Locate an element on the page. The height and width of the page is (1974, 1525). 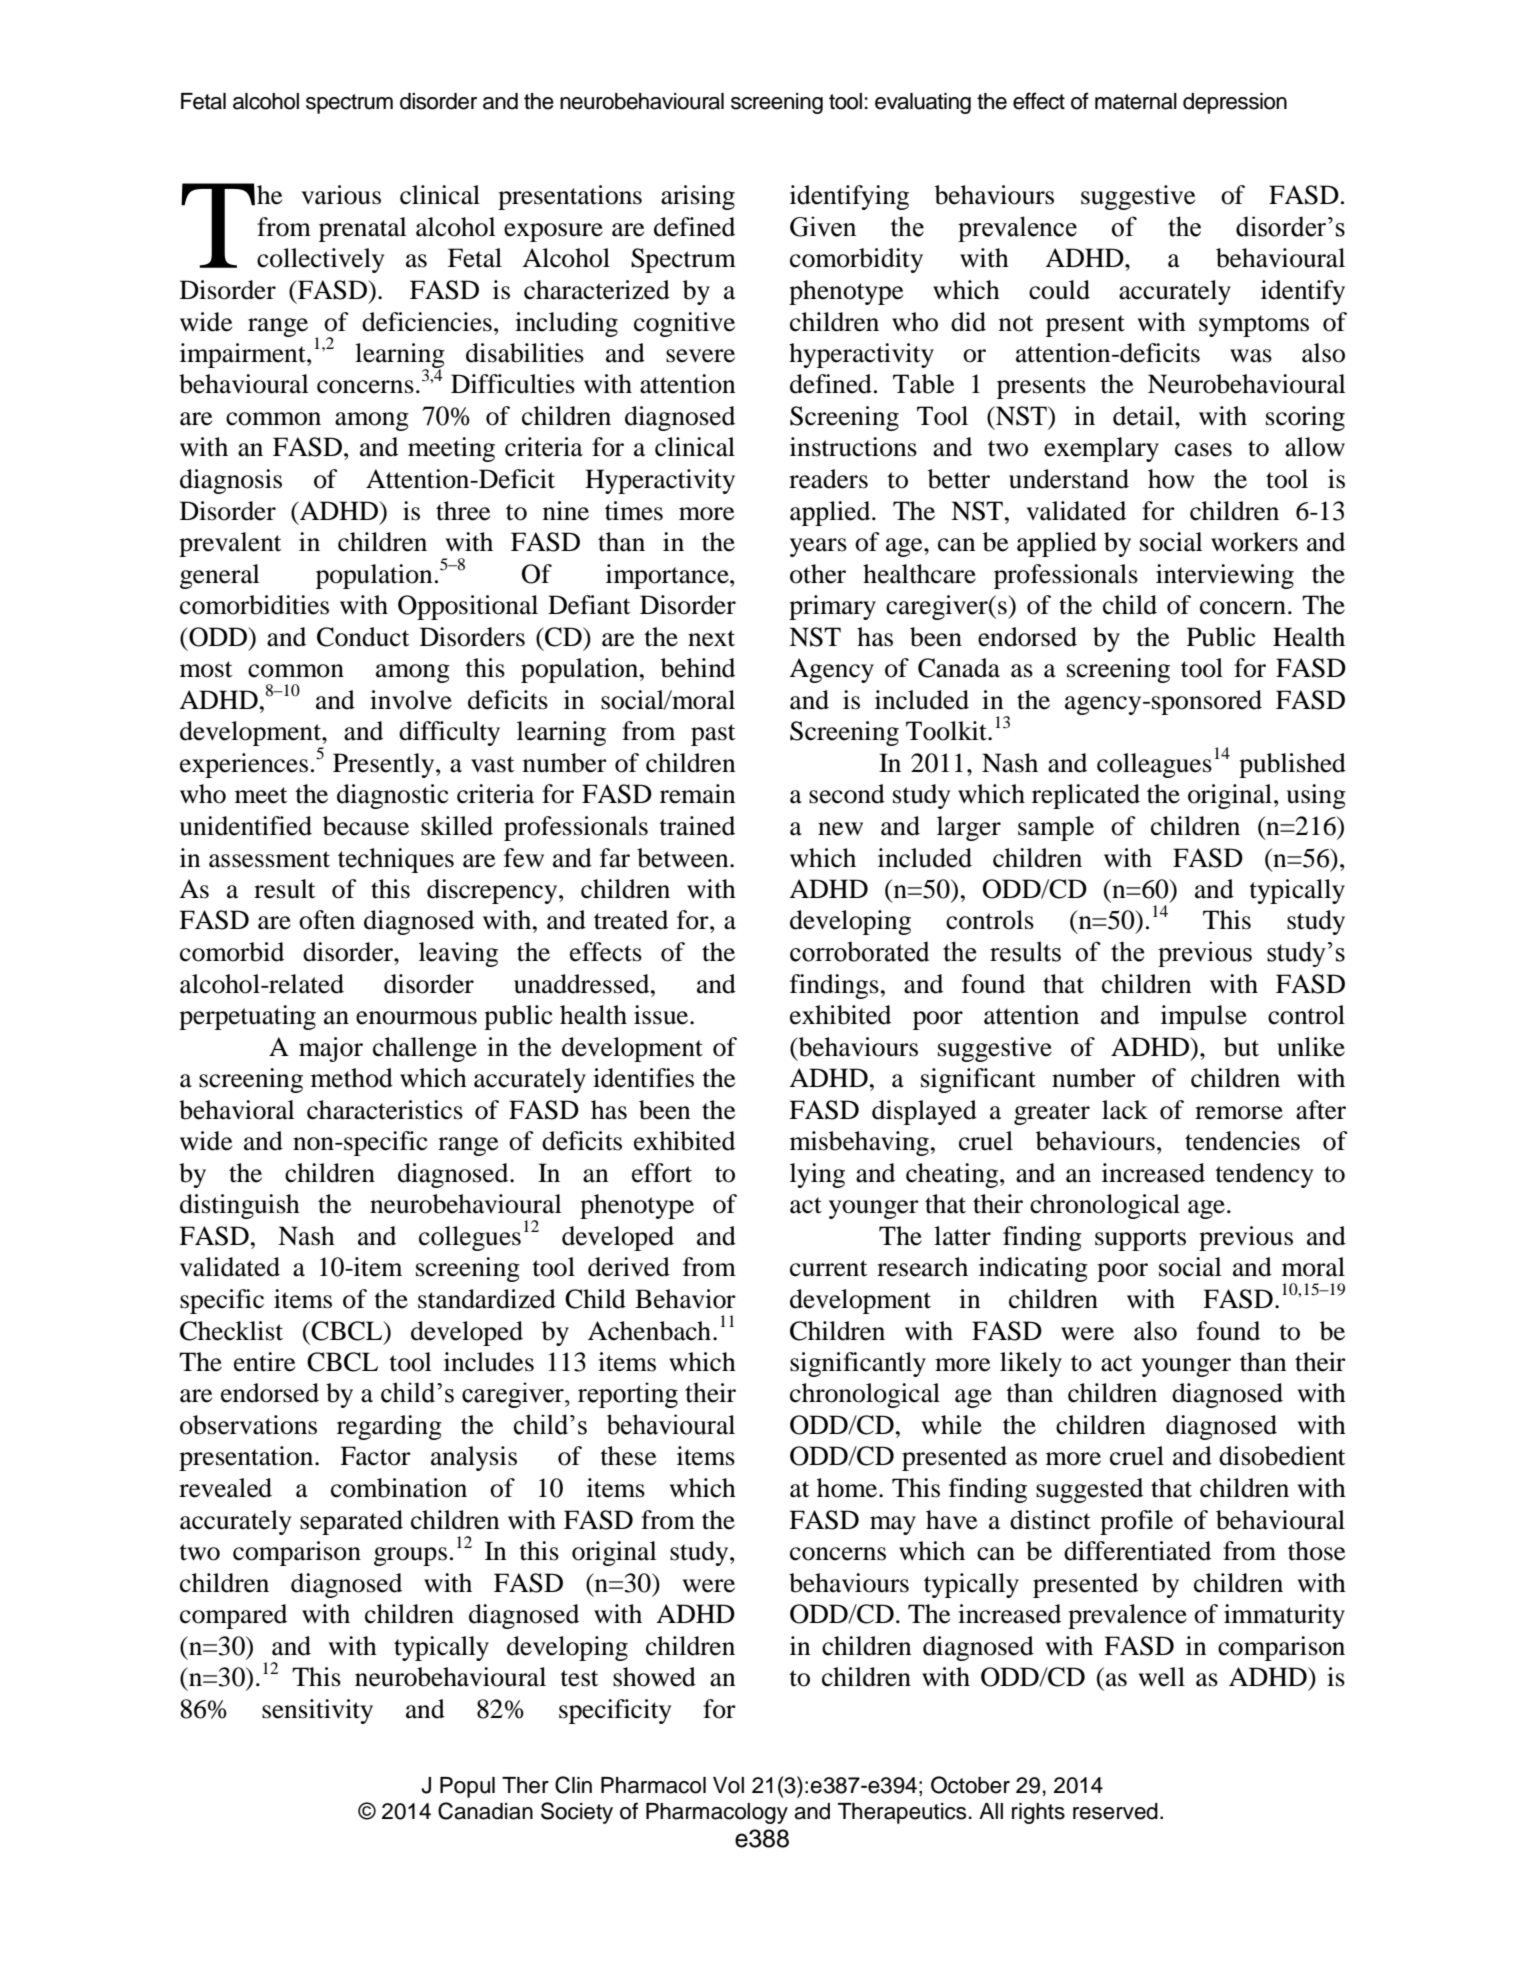
depression is located at coordinates (1235, 103).
